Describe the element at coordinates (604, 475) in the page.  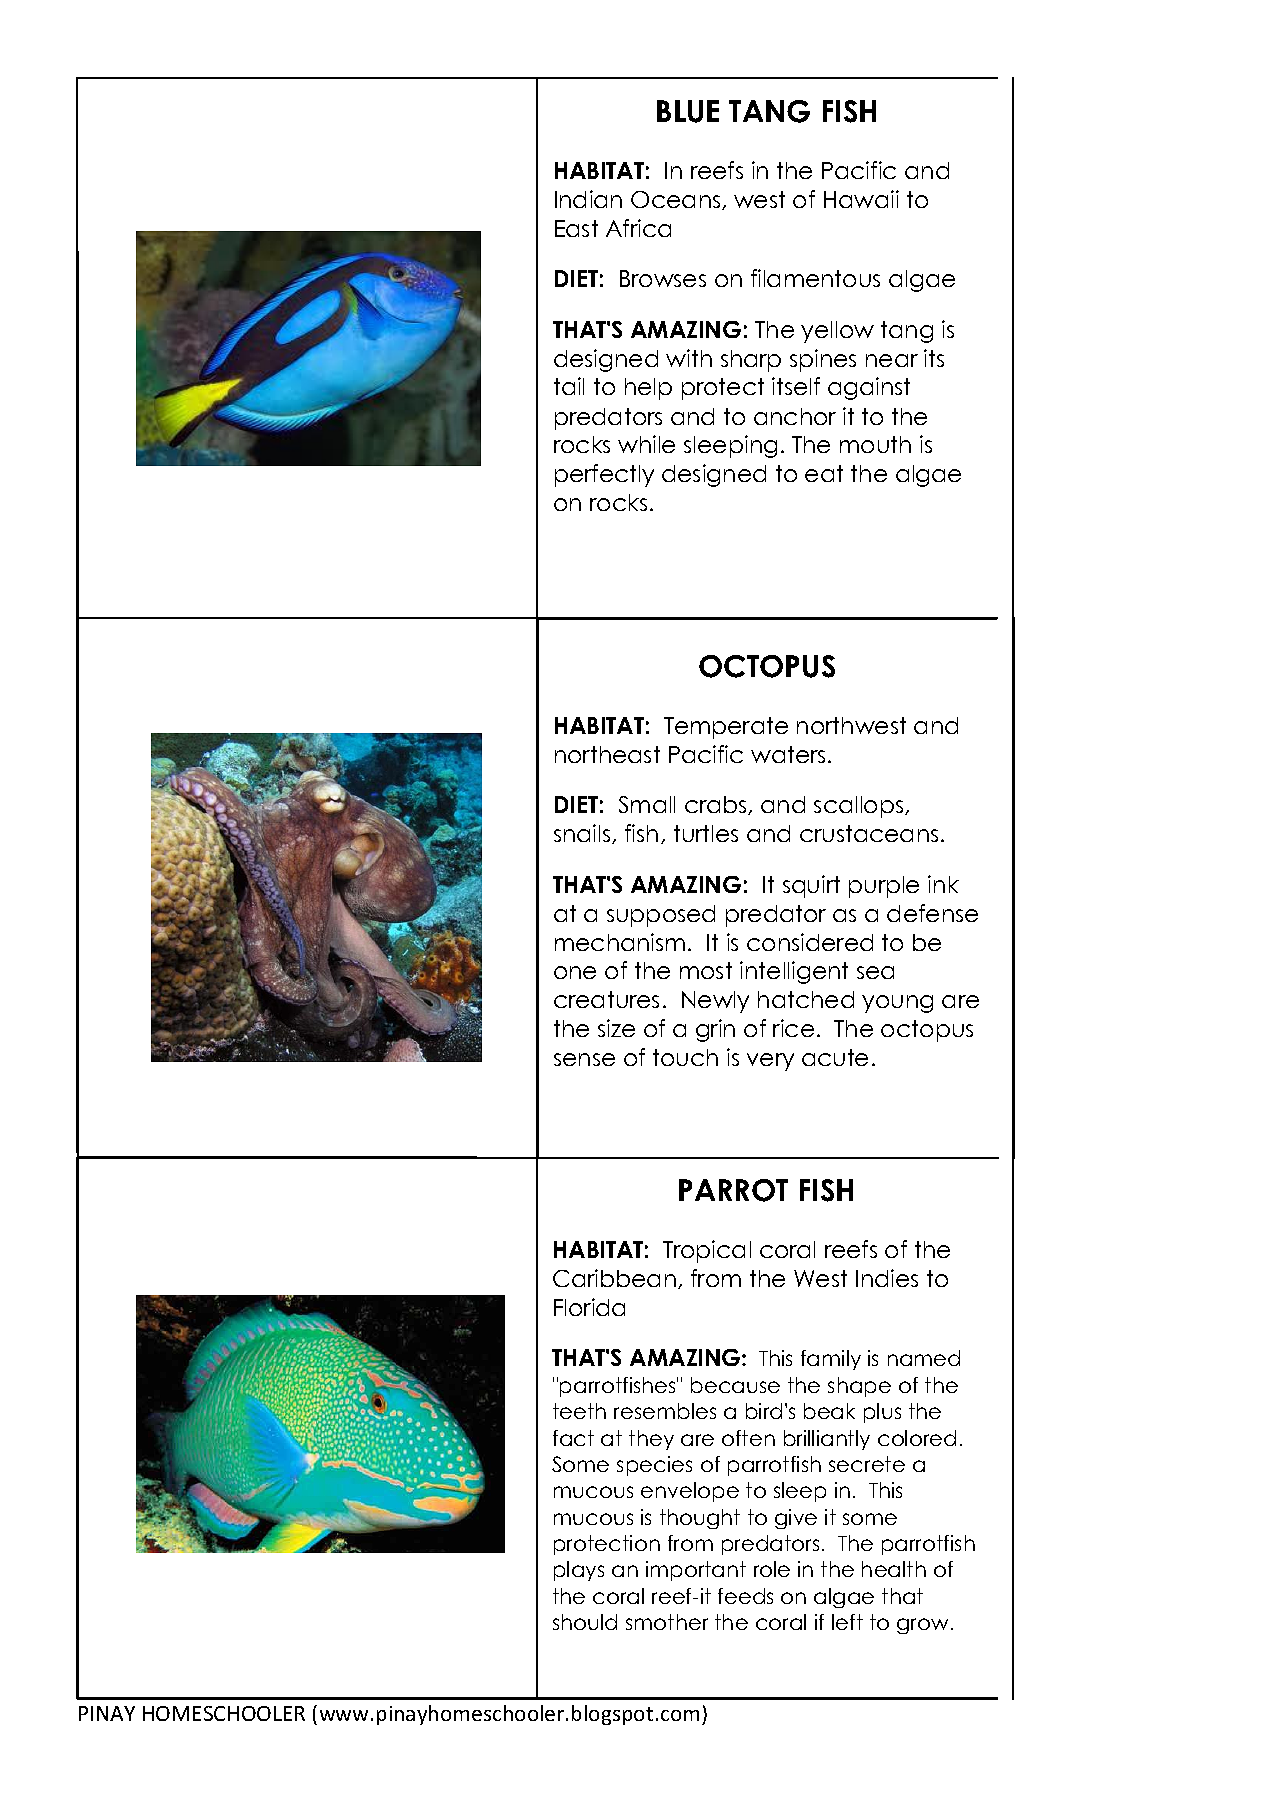
I see `perfectly` at that location.
